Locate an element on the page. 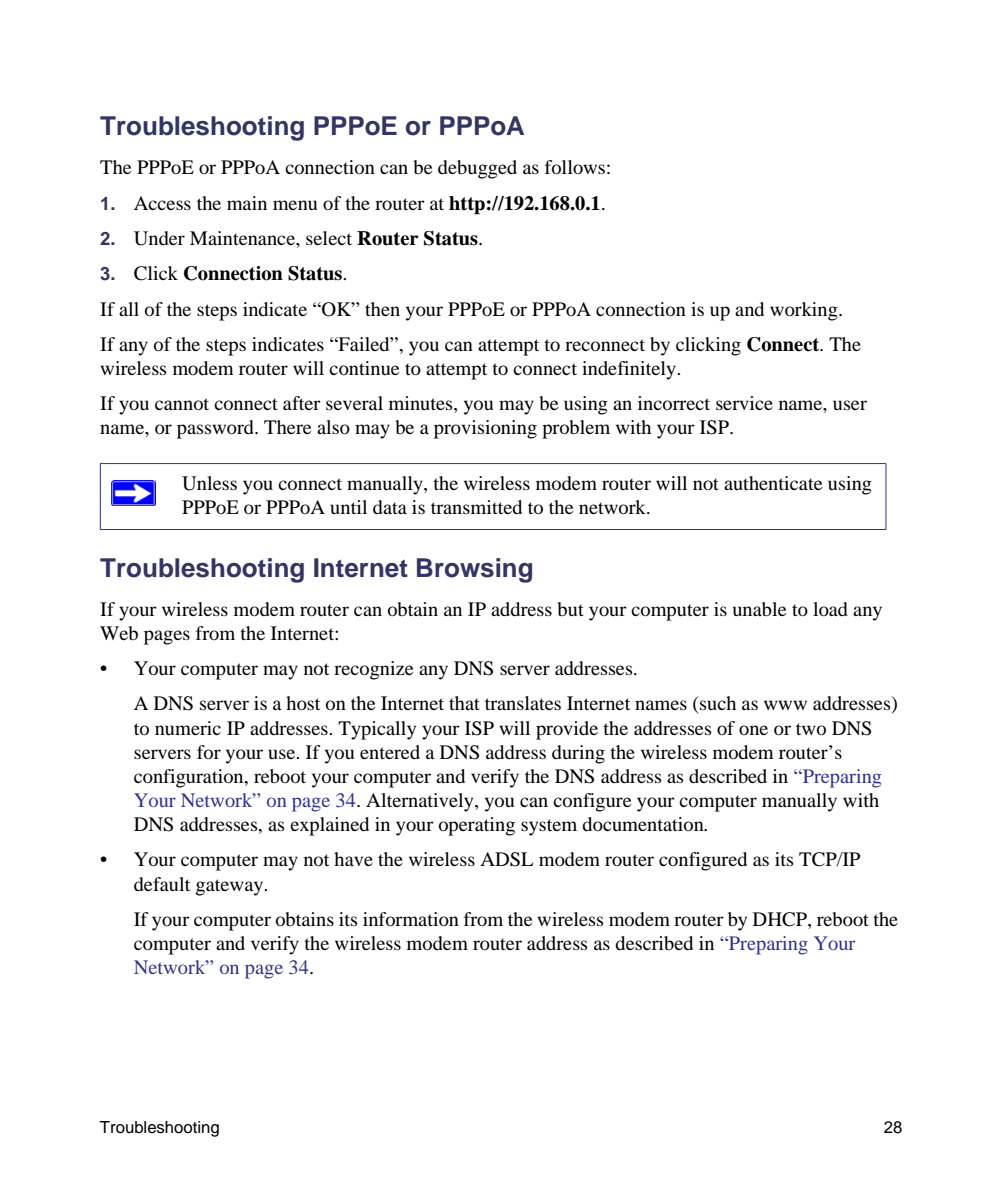  gateway is located at coordinates (231, 887).
